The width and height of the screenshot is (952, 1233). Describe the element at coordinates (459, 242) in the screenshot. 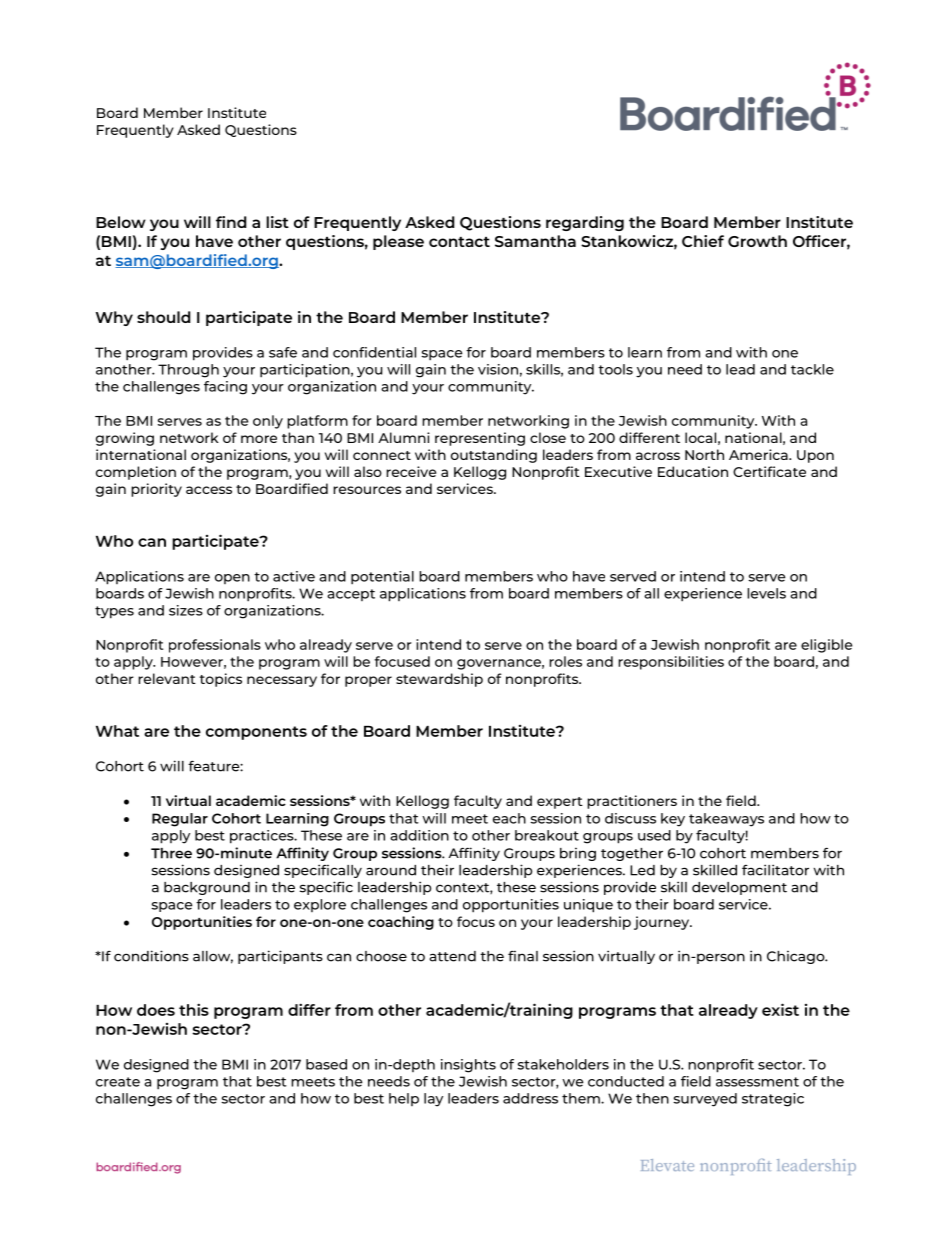

I see `contact` at that location.
